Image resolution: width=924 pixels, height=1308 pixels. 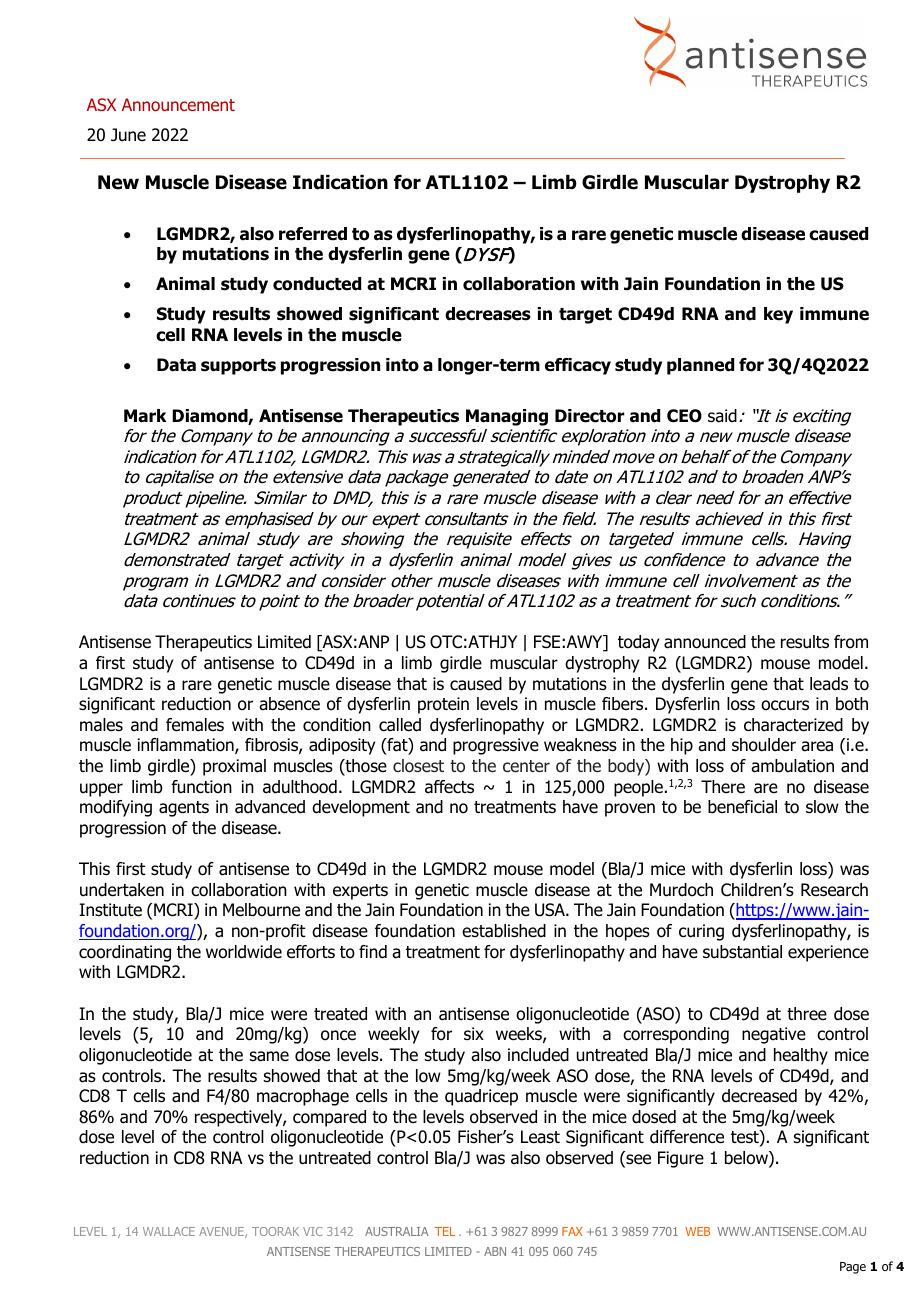 What do you see at coordinates (244, 952) in the page?
I see `worldwide` at bounding box center [244, 952].
